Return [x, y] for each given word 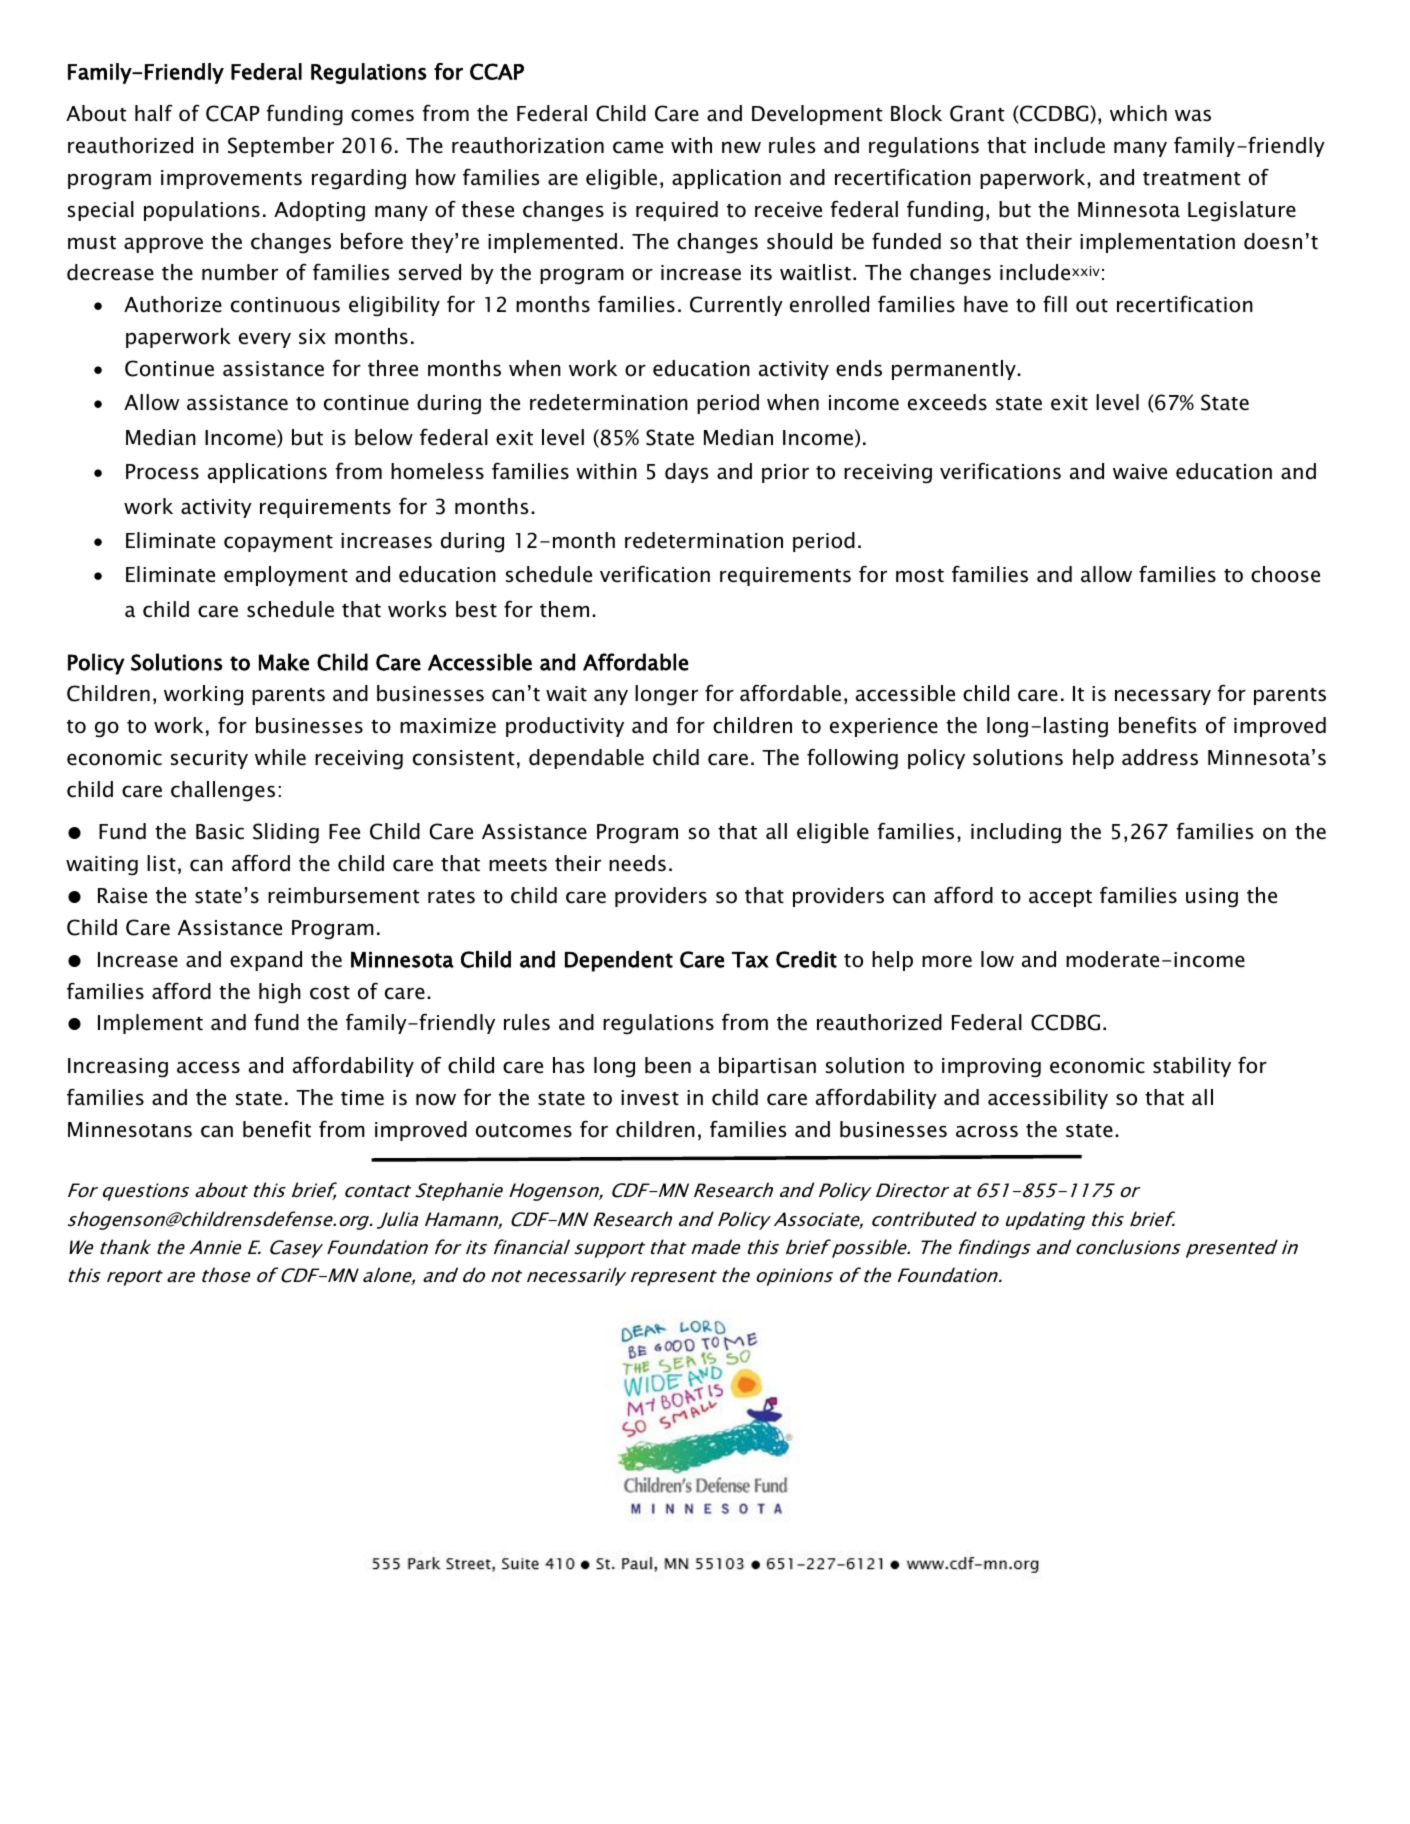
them [564, 609]
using [1212, 898]
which [1138, 113]
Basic [220, 832]
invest [650, 1098]
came [638, 147]
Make [284, 662]
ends [859, 368]
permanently [955, 370]
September [281, 147]
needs [637, 863]
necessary [1163, 697]
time [362, 1098]
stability [1192, 1067]
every [265, 340]
